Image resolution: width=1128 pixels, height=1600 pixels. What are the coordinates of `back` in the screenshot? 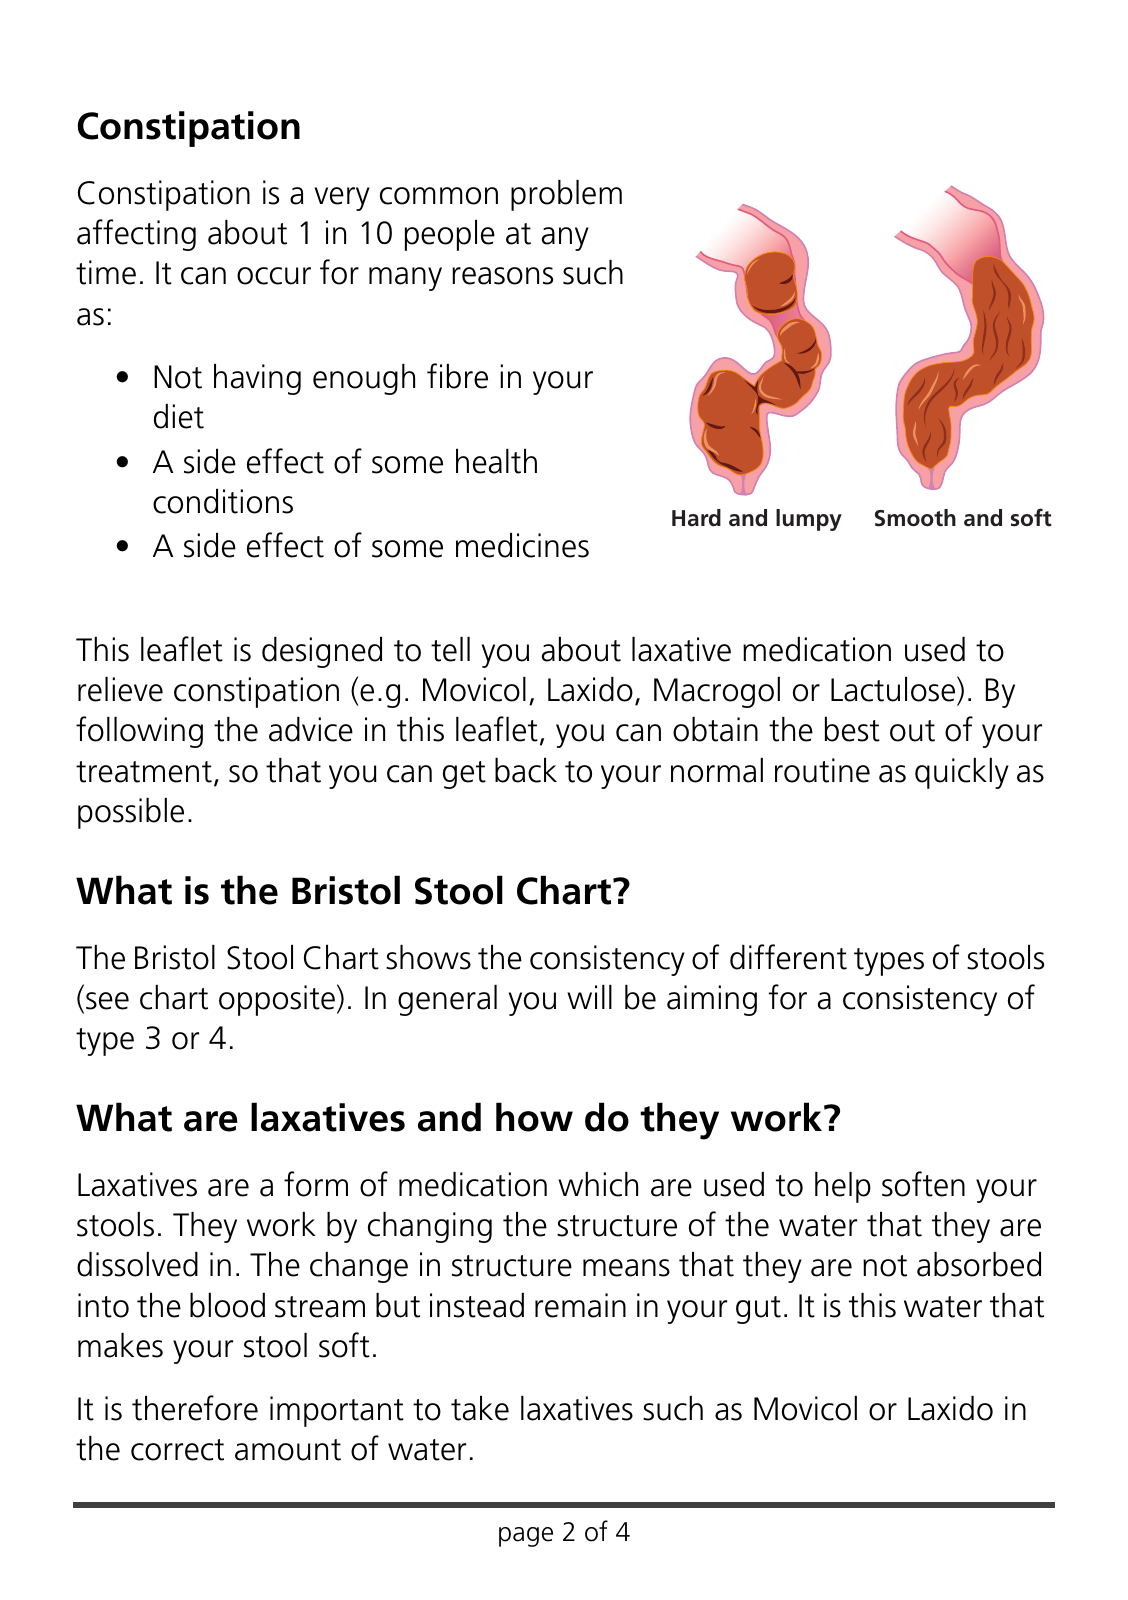 It's located at (526, 770).
